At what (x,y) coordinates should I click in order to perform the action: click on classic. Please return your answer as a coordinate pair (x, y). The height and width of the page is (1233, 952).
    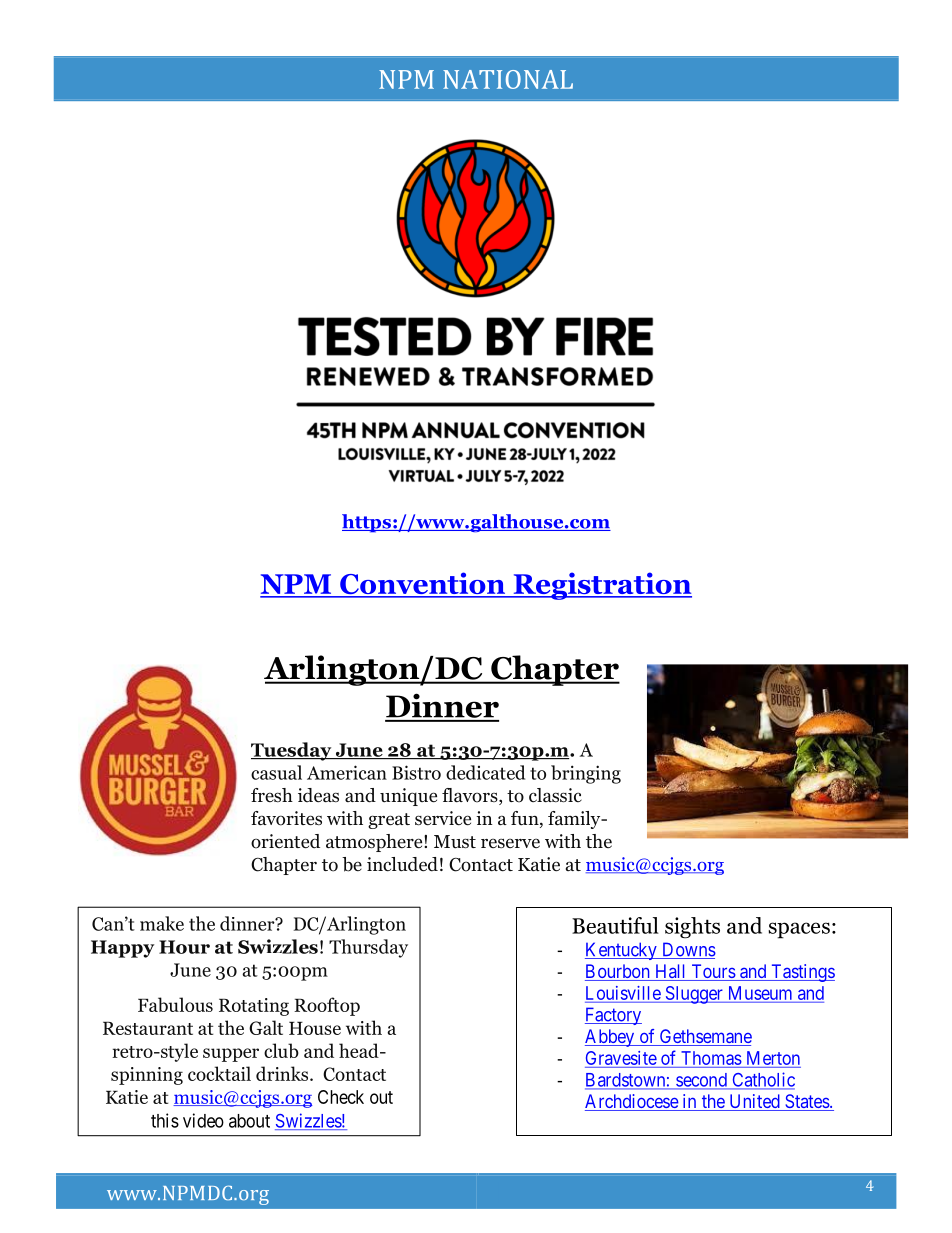
    Looking at the image, I should click on (555, 795).
